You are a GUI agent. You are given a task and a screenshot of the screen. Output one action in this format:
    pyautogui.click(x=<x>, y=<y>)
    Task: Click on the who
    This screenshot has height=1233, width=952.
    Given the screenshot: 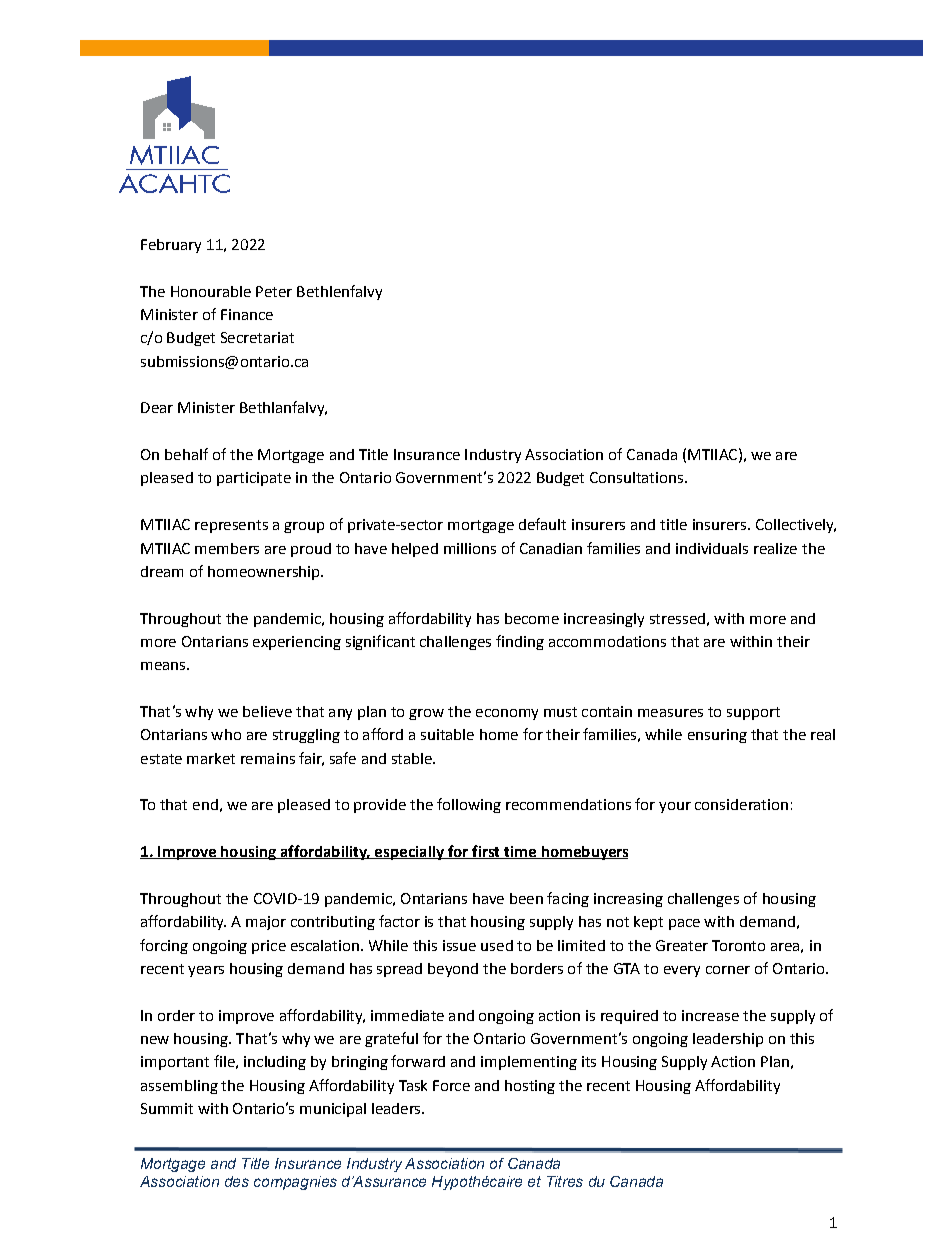 What is the action you would take?
    pyautogui.click(x=226, y=734)
